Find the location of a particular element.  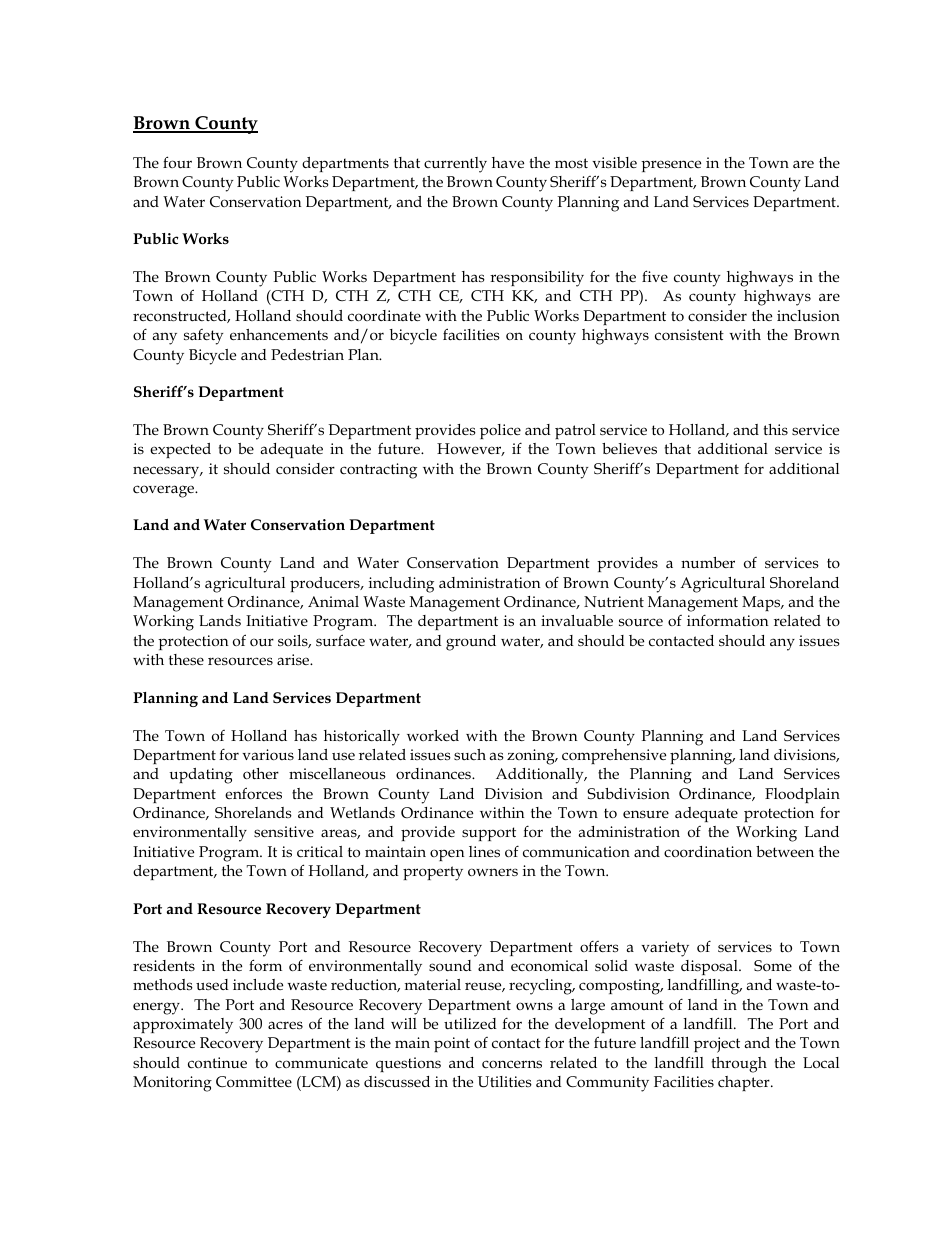

continue is located at coordinates (217, 1062).
